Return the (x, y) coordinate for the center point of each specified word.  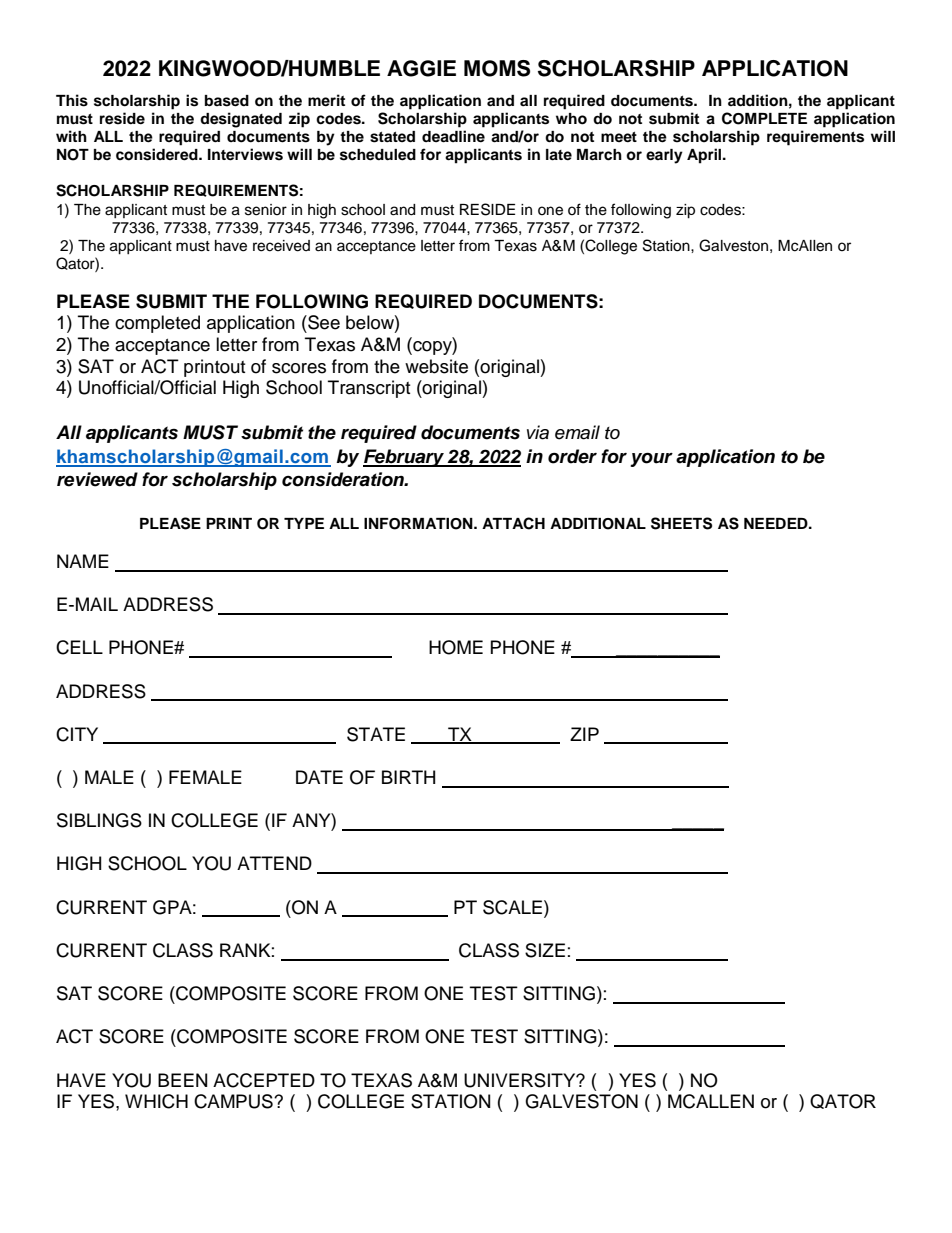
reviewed (97, 479)
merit (326, 100)
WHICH (156, 1101)
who (571, 119)
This (72, 100)
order (572, 456)
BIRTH (408, 777)
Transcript (369, 389)
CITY (77, 734)
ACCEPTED (264, 1080)
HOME (456, 647)
